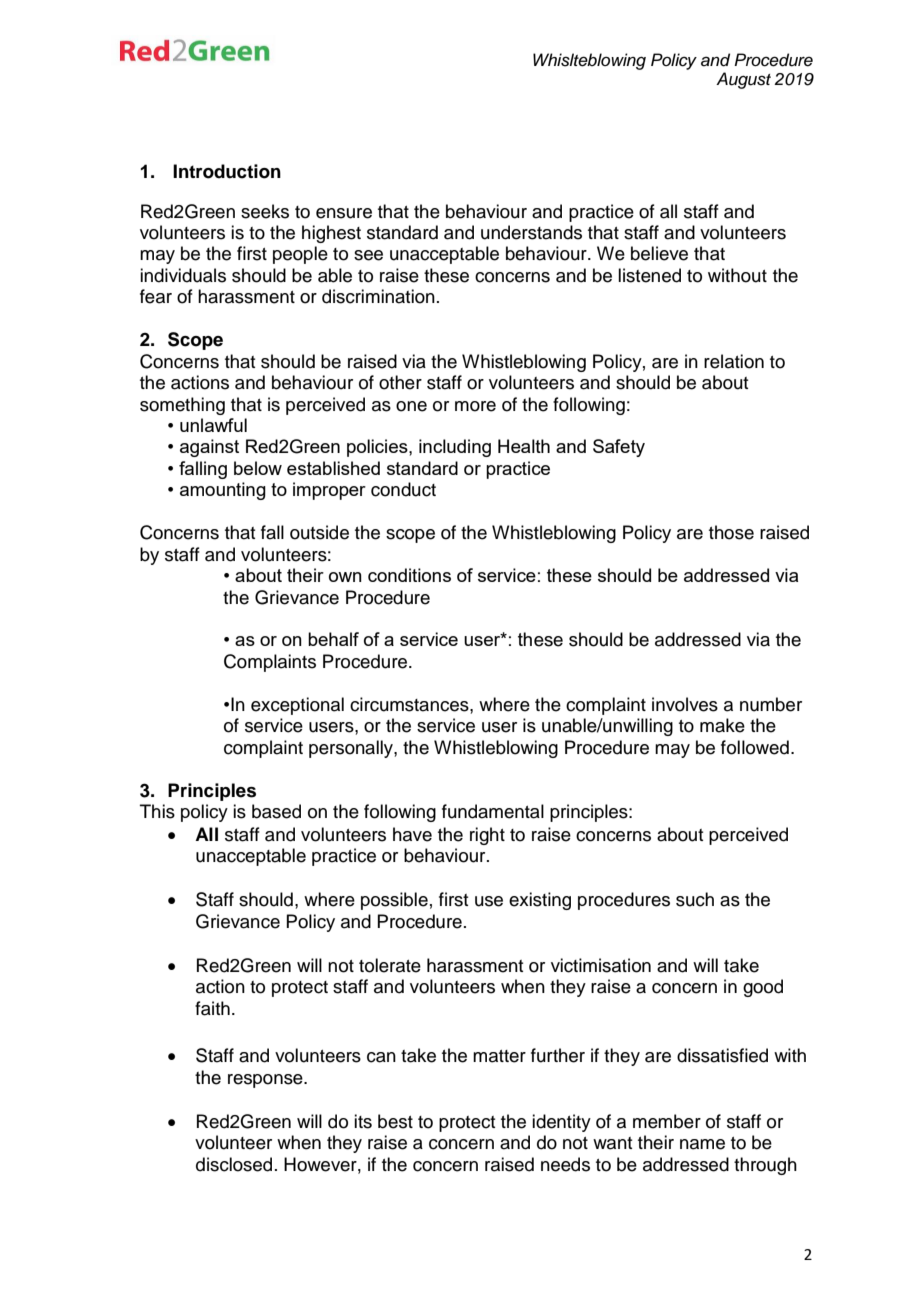 This image has height=1308, width=924. I want to click on disclosed, so click(234, 1164).
